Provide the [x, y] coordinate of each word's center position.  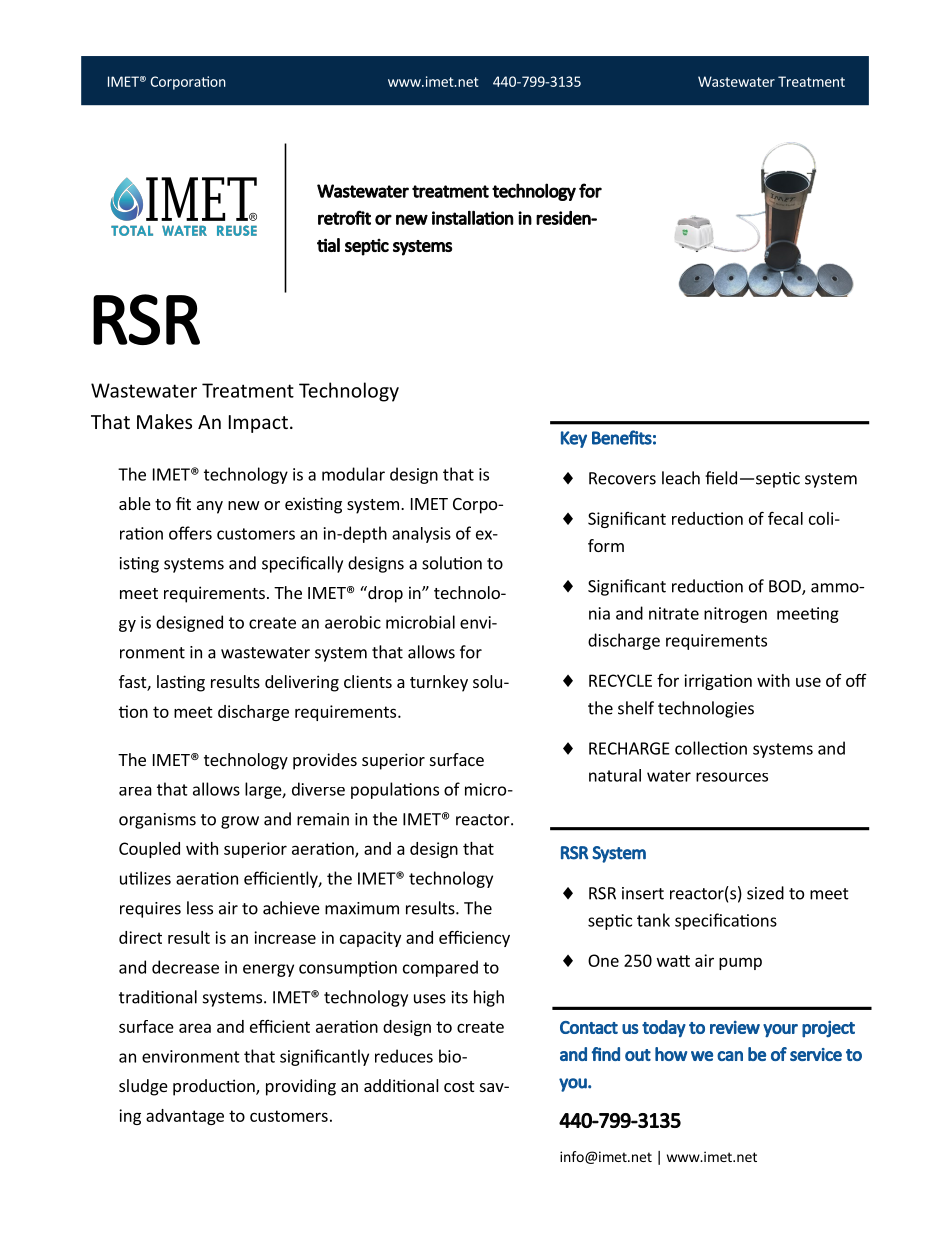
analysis [421, 535]
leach [681, 478]
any [210, 507]
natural [615, 775]
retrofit [344, 217]
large [264, 790]
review [735, 1027]
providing [301, 1087]
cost [459, 1086]
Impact [258, 424]
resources [732, 777]
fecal [785, 518]
